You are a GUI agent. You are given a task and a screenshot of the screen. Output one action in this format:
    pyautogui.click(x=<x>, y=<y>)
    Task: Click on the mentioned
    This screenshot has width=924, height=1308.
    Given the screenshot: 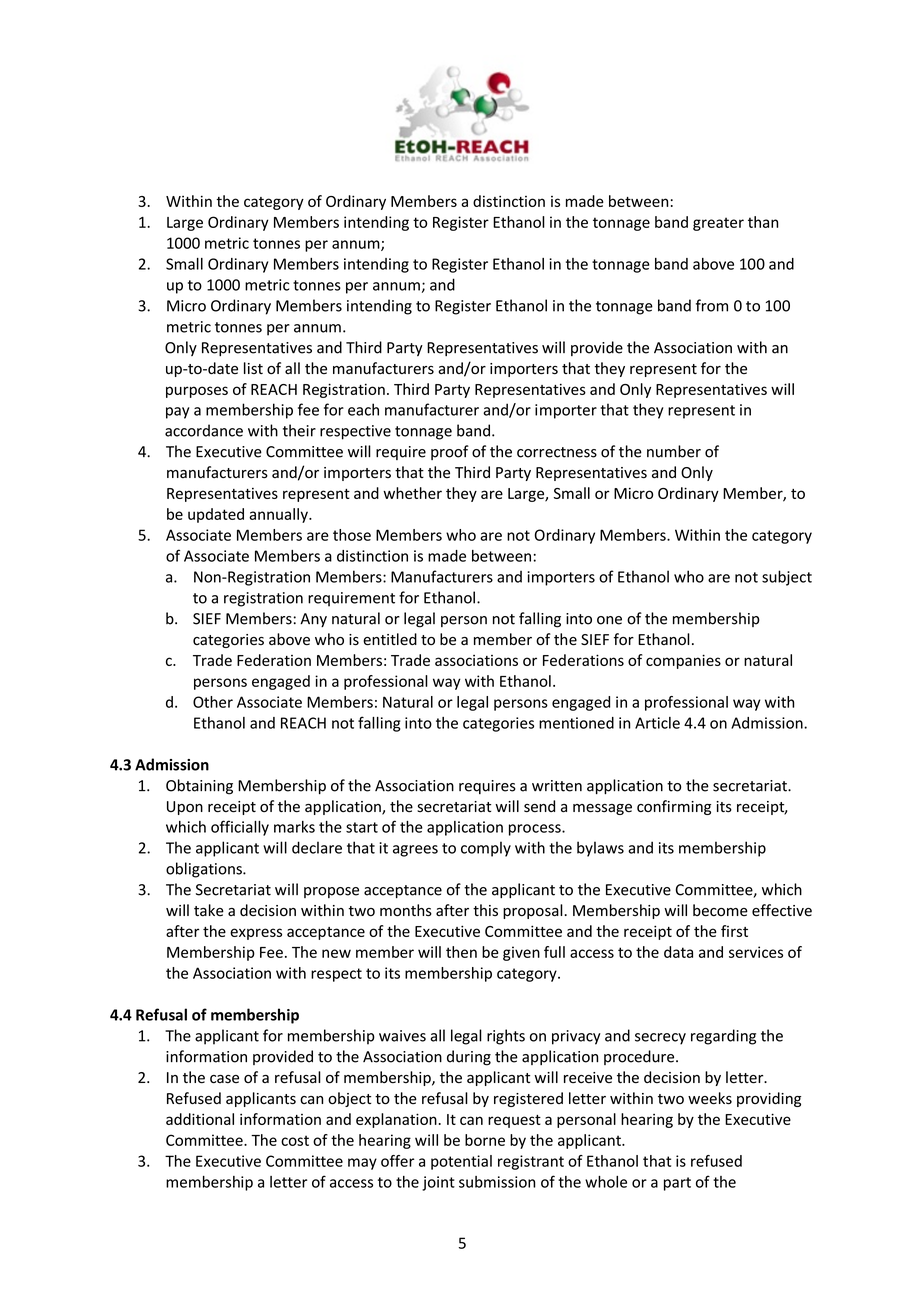 What is the action you would take?
    pyautogui.click(x=576, y=723)
